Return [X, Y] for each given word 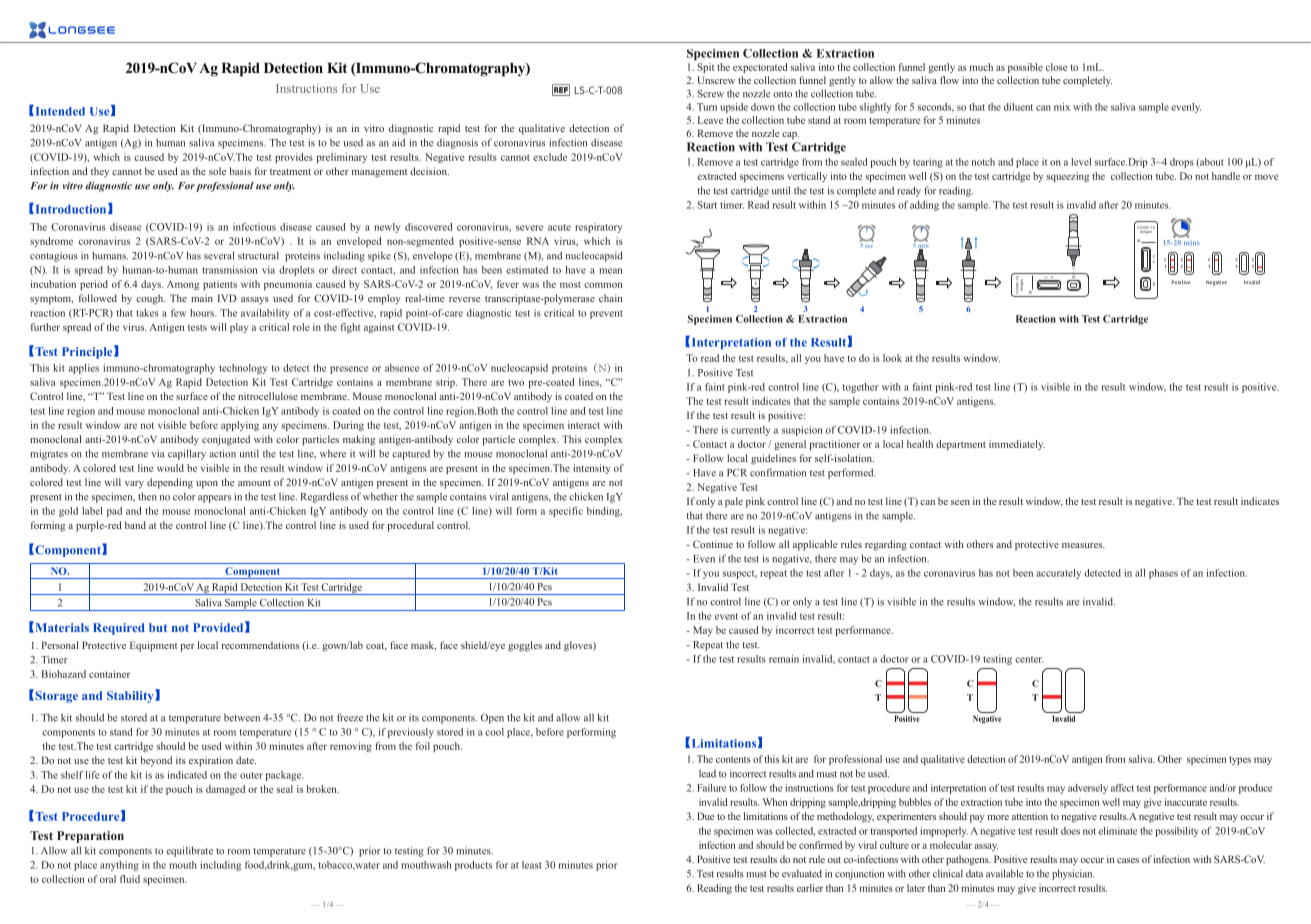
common [603, 285]
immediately [1017, 445]
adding [924, 206]
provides [294, 158]
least [532, 865]
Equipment [153, 646]
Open [492, 719]
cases [1128, 860]
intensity [591, 469]
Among [183, 285]
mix [1062, 107]
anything [119, 866]
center [1029, 659]
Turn [707, 107]
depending [170, 483]
